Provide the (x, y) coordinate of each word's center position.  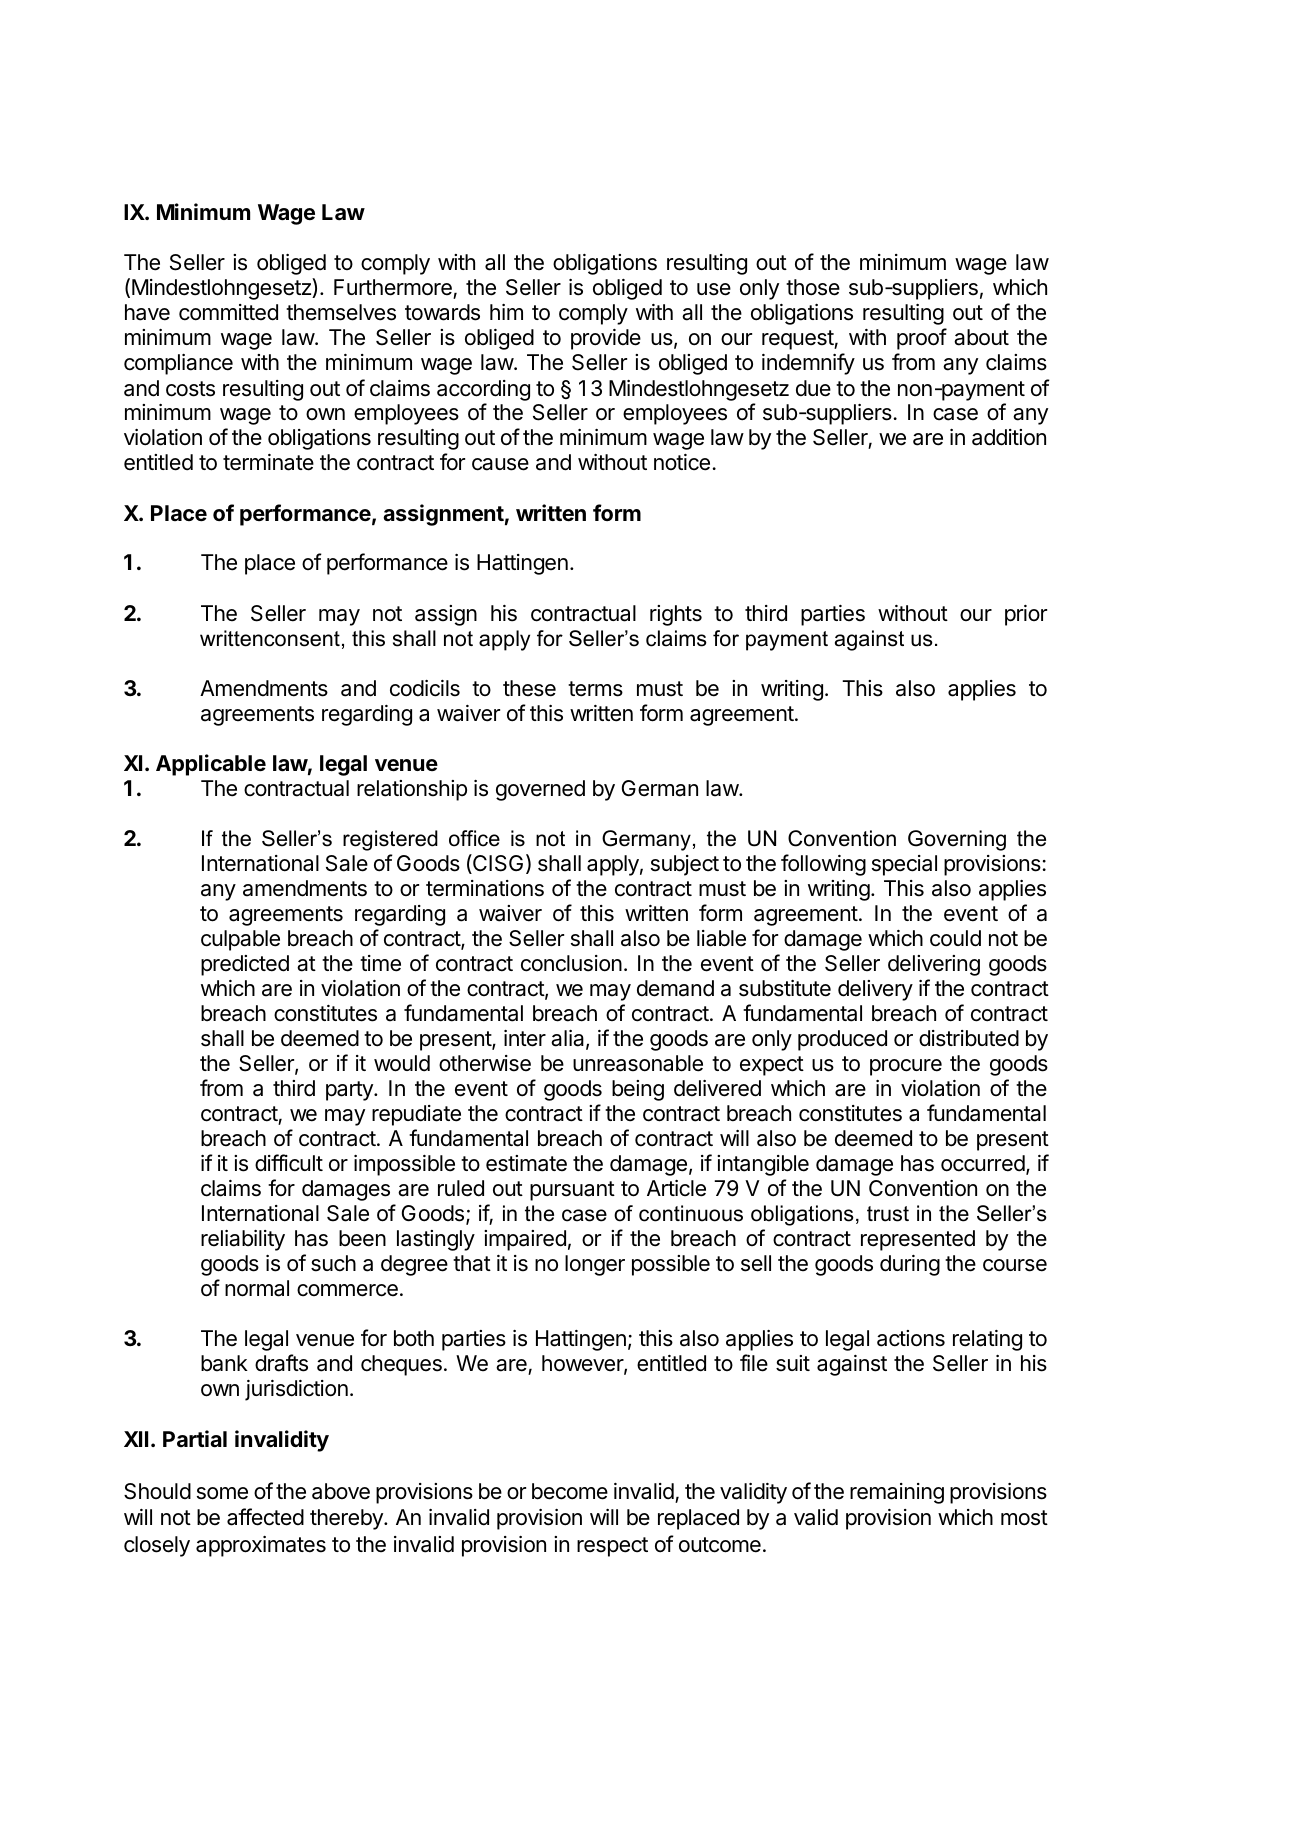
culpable (240, 940)
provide (606, 339)
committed (228, 312)
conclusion (571, 963)
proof (922, 339)
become (570, 1491)
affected (265, 1517)
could (955, 938)
